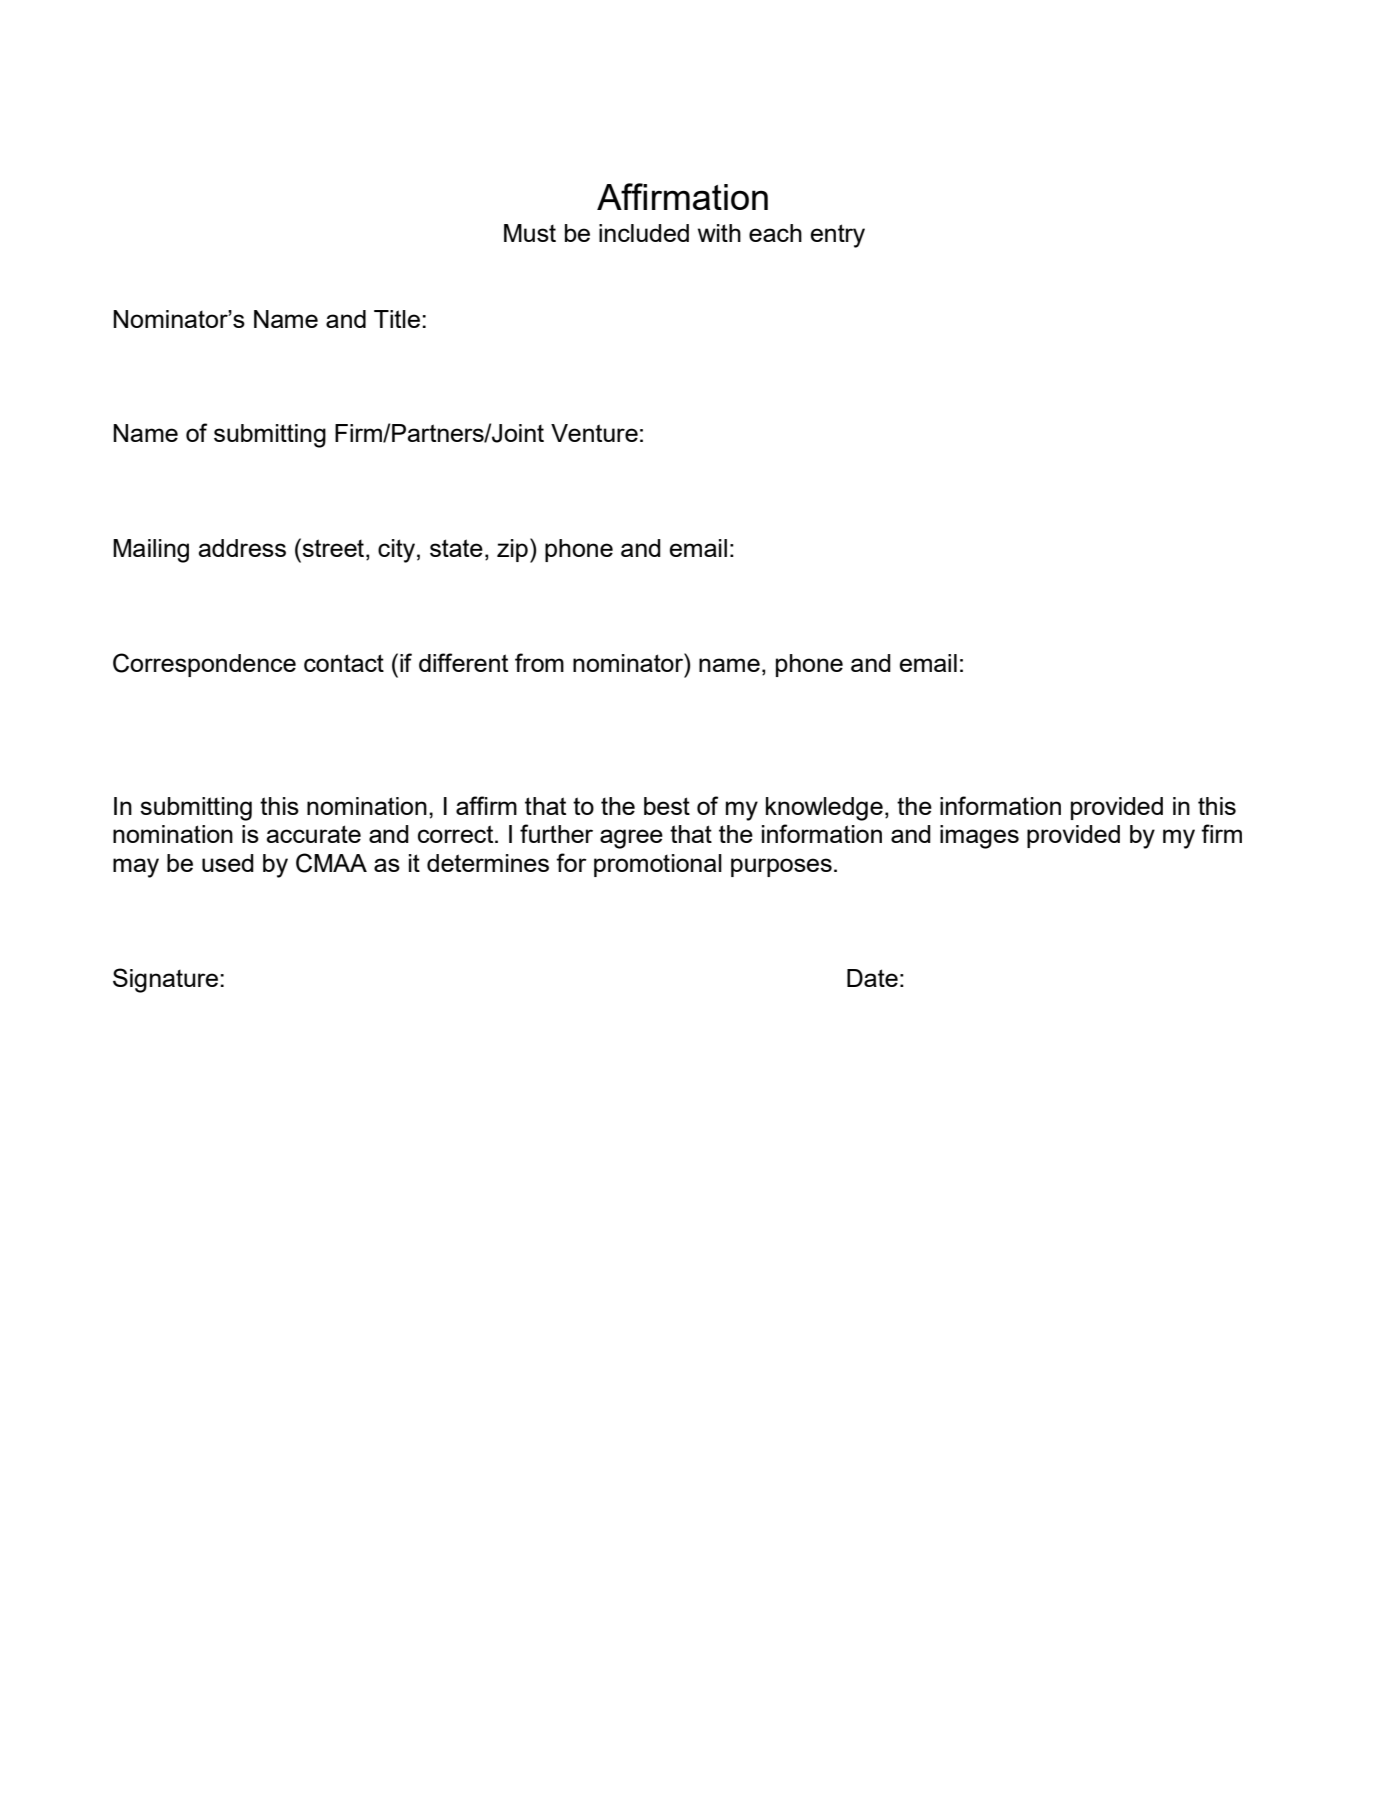 The width and height of the page is (1386, 1794). Describe the element at coordinates (397, 319) in the page. I see `Title` at that location.
